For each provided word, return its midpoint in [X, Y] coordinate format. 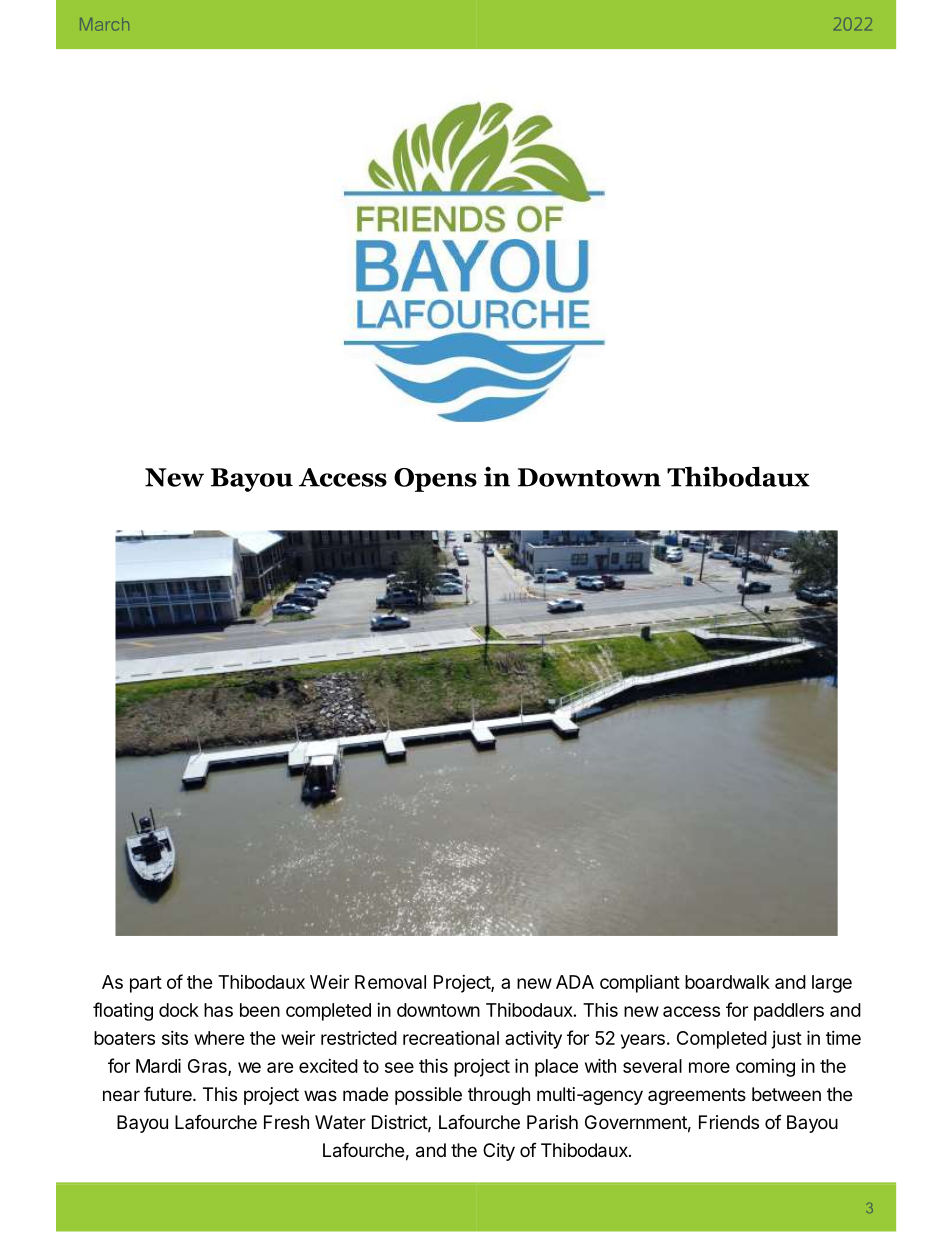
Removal [390, 982]
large [832, 984]
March [104, 24]
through [499, 1096]
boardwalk [727, 982]
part [146, 984]
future [169, 1093]
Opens [435, 480]
